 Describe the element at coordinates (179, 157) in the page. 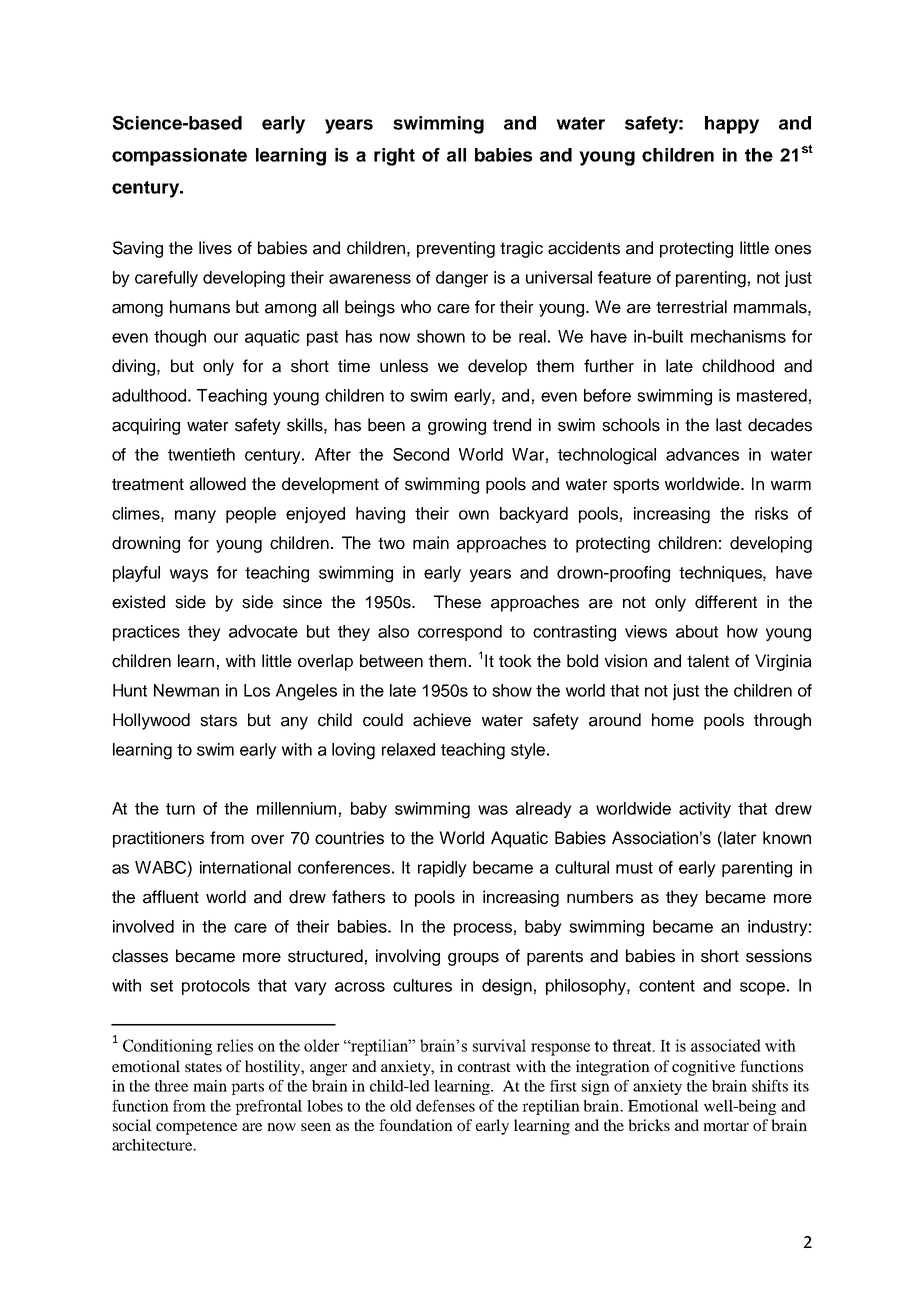

I see `compassionate` at that location.
